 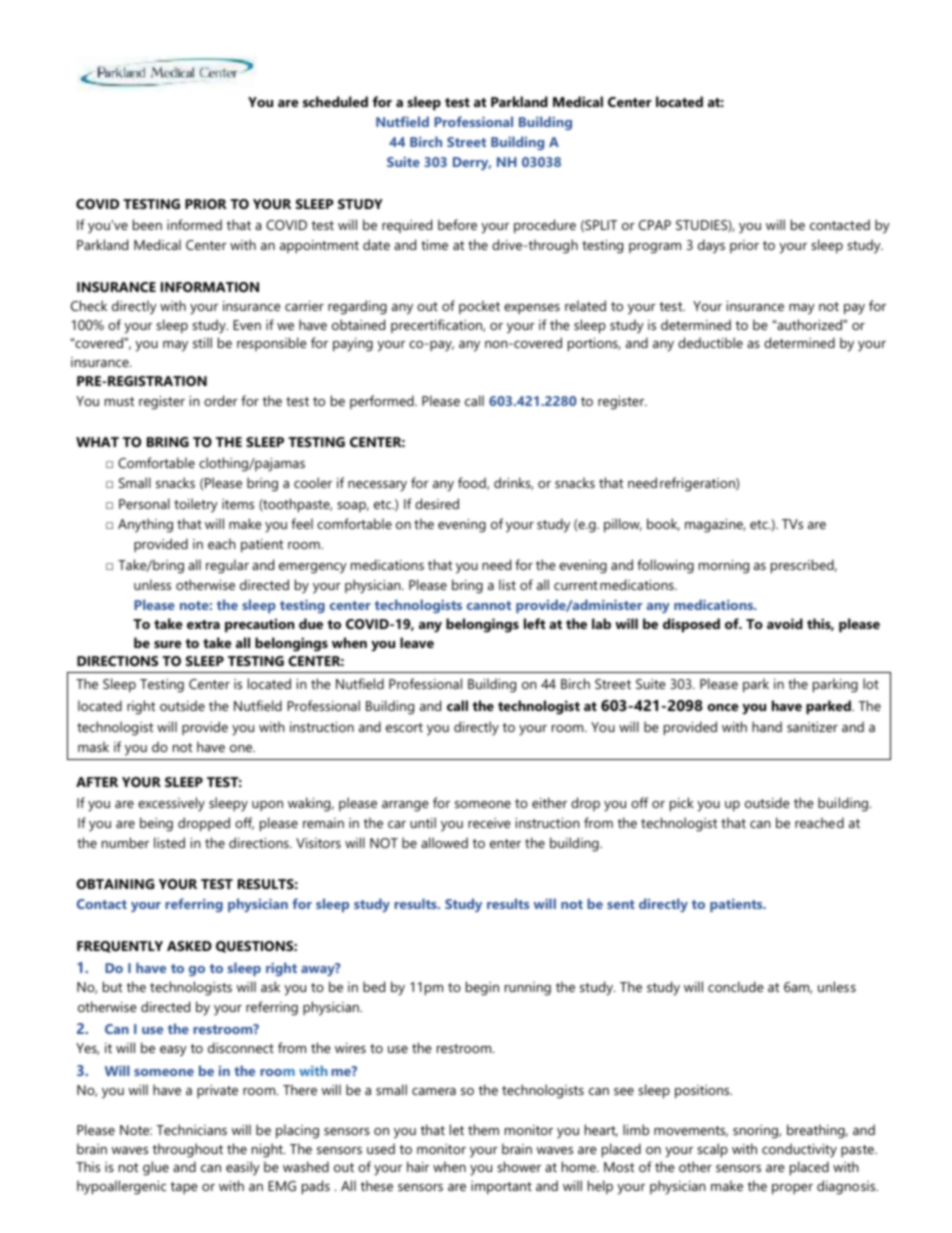 I want to click on them, so click(x=483, y=1129).
